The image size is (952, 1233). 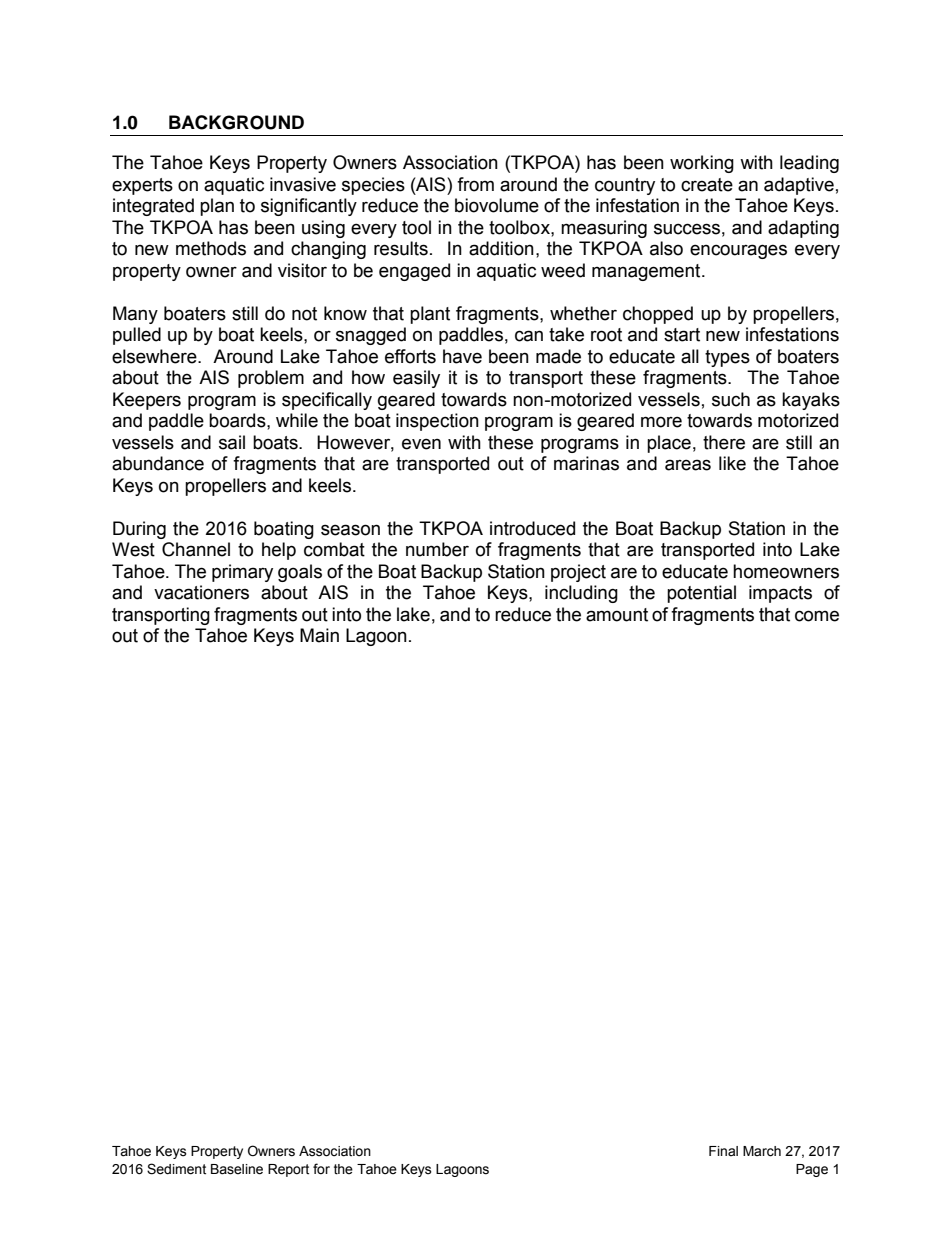 I want to click on Final, so click(x=723, y=1151).
